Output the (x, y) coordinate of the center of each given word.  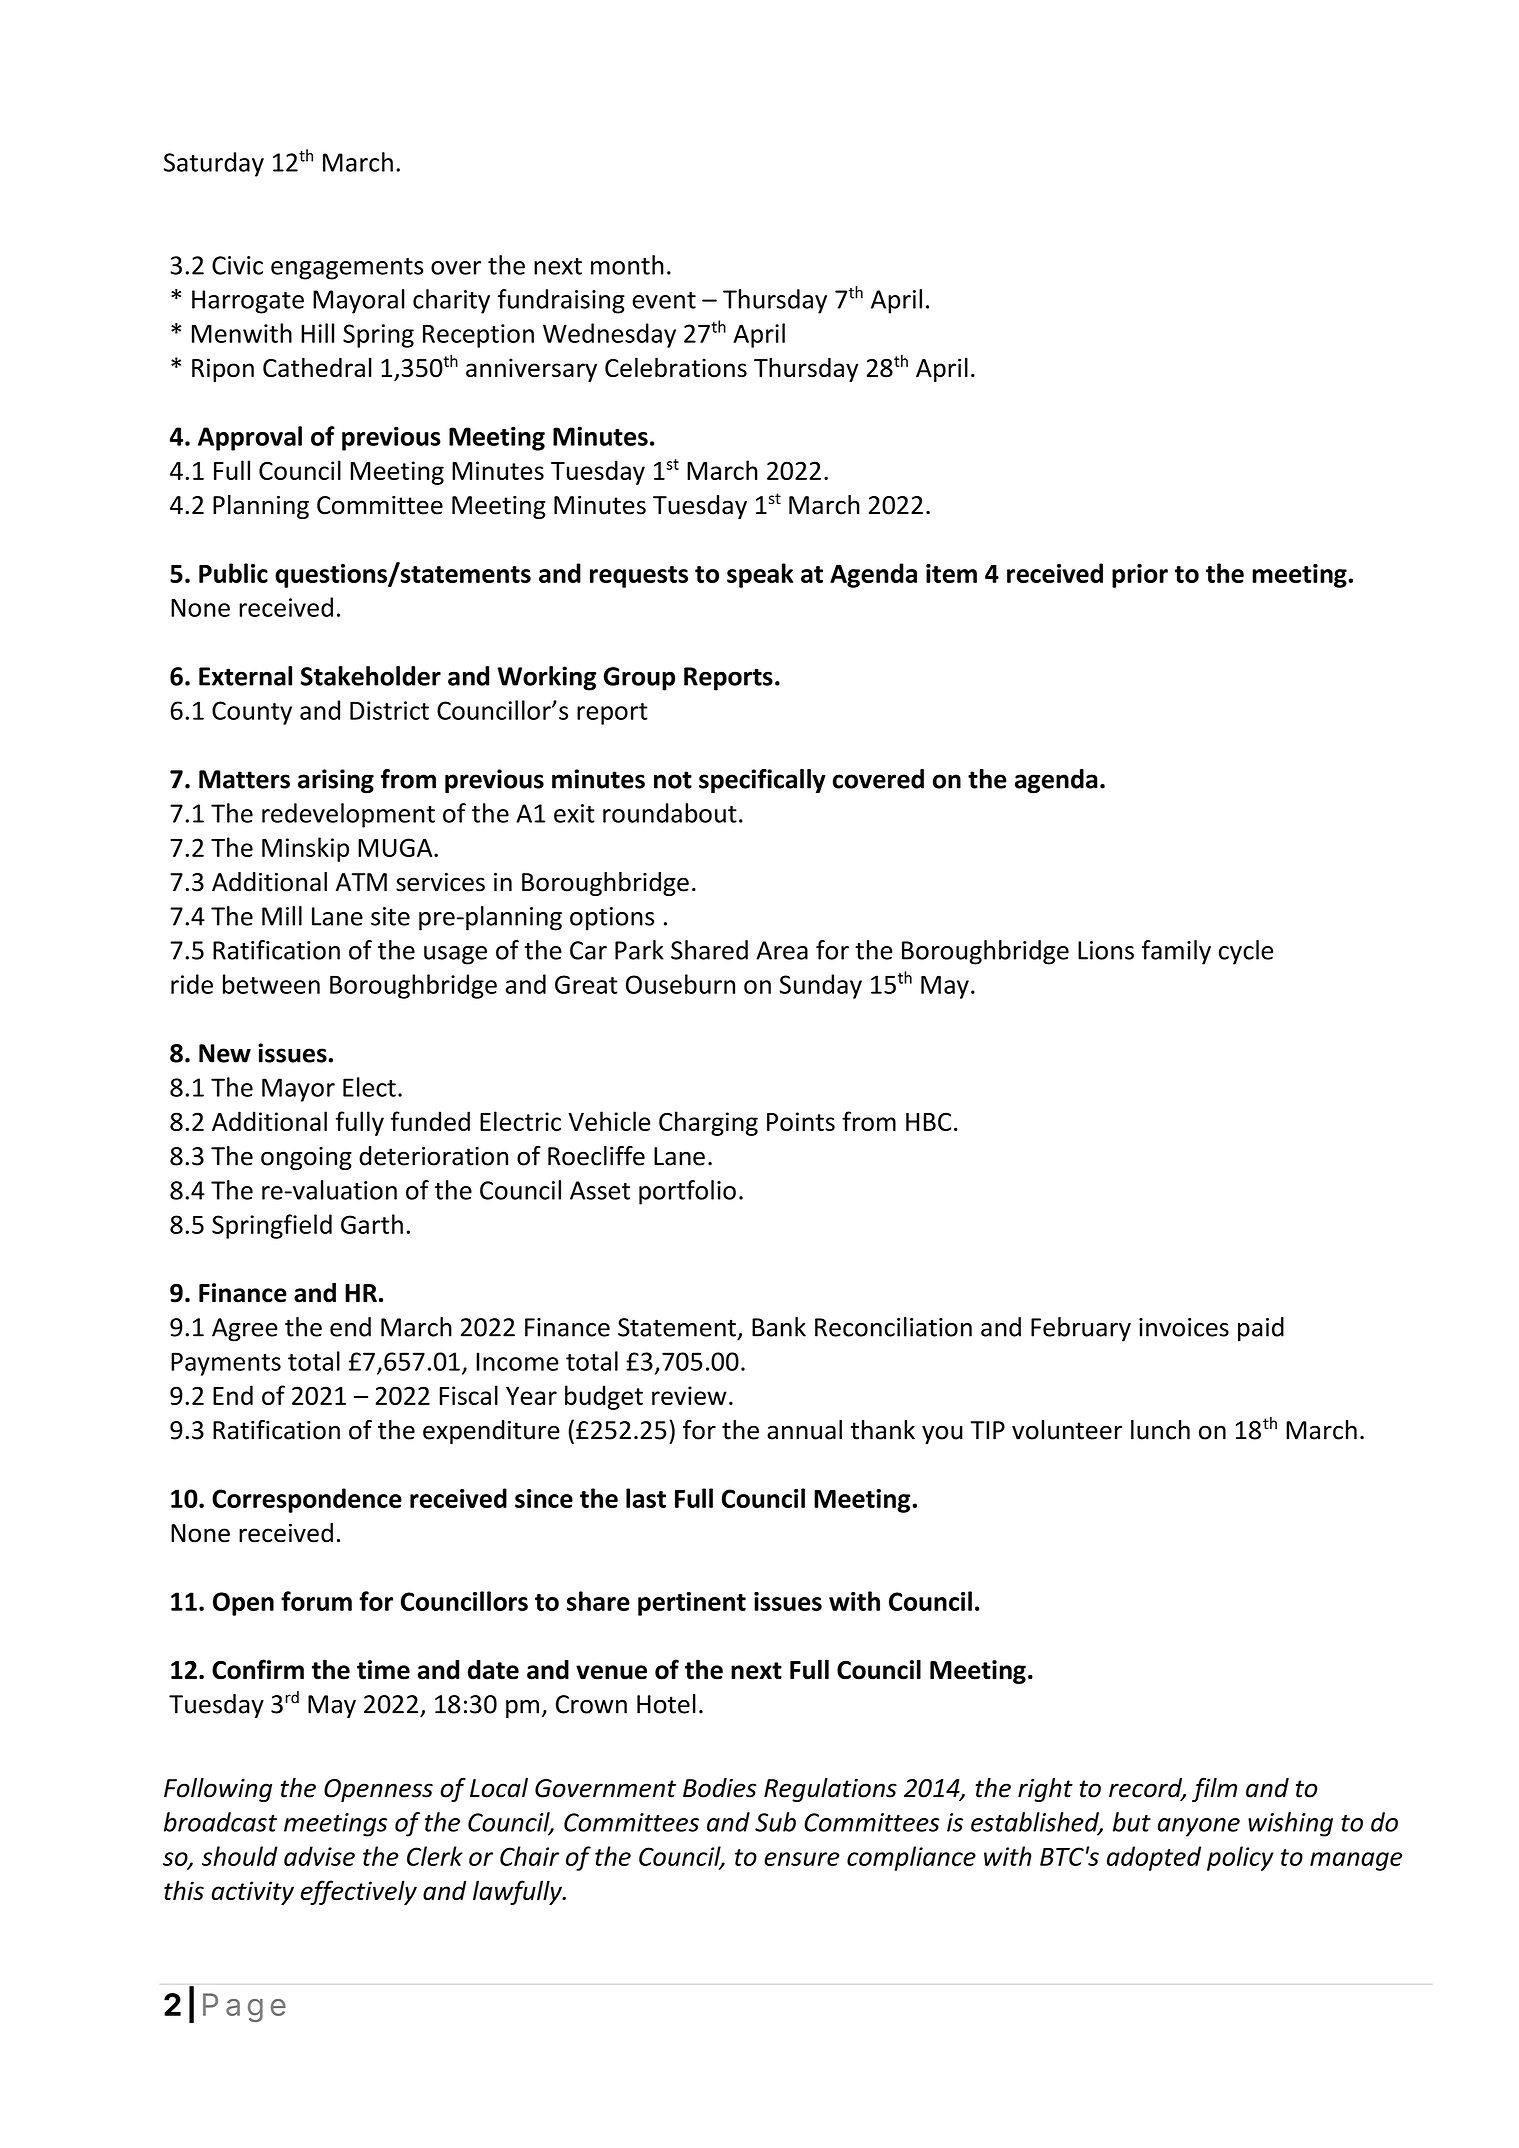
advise (319, 1856)
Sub (775, 1822)
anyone (1199, 1827)
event (664, 300)
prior (1140, 576)
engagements (347, 269)
